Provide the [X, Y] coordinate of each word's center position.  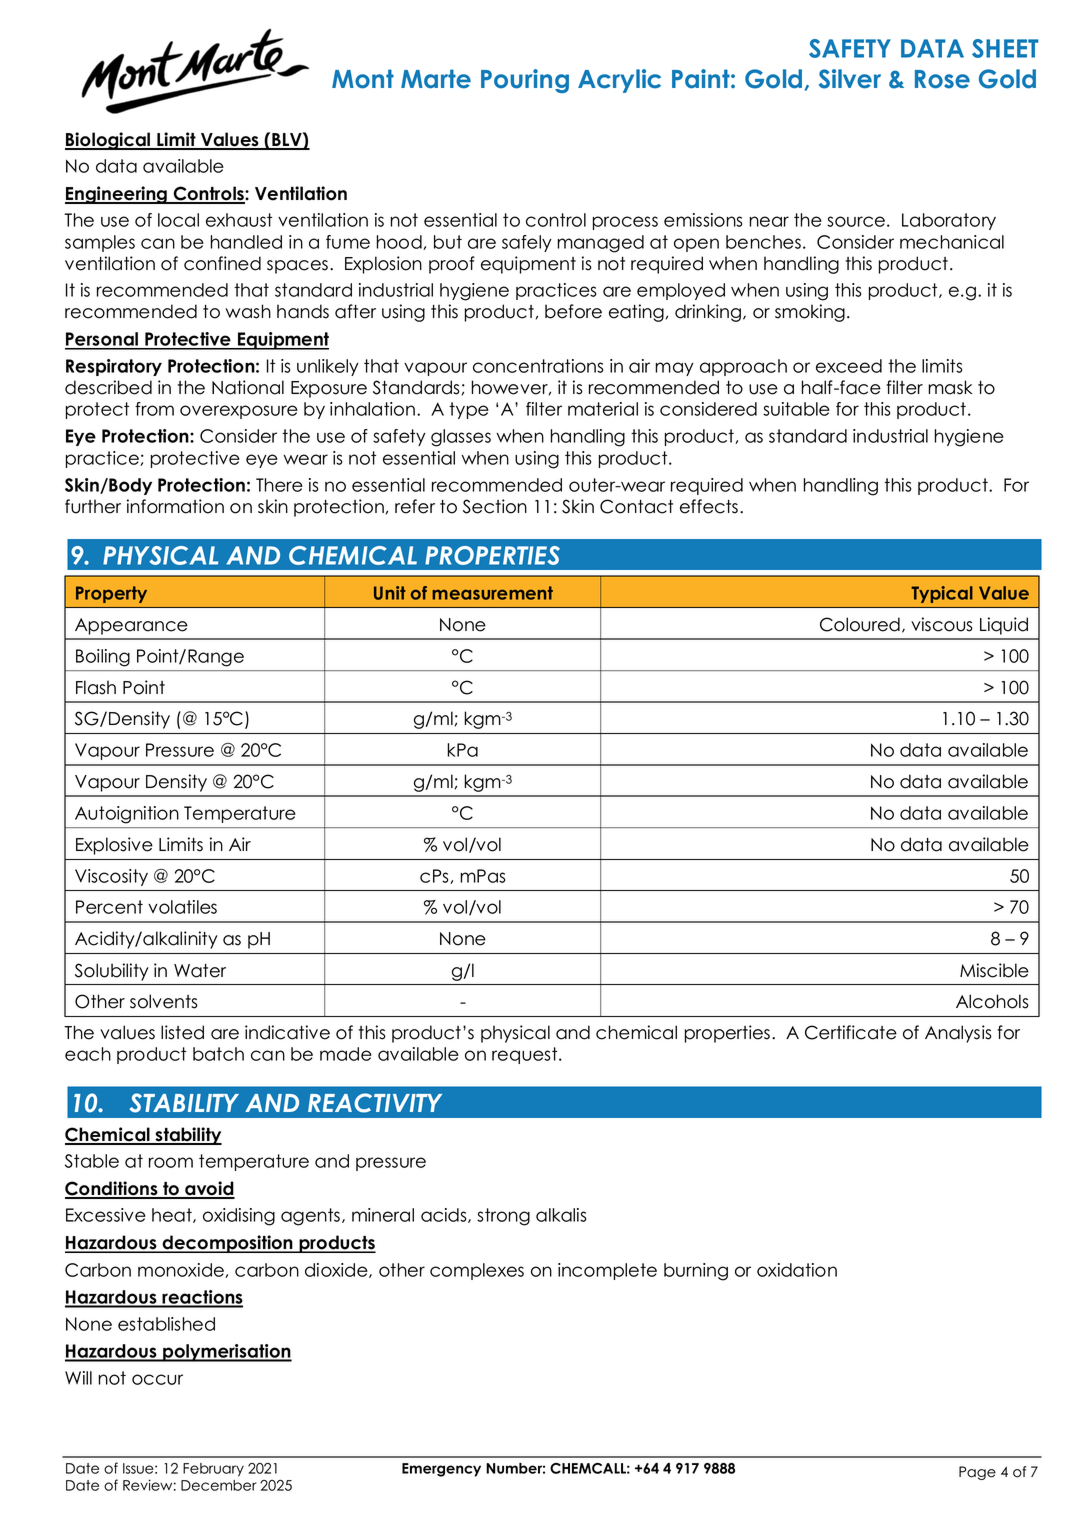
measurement [492, 593]
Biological [109, 141]
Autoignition [127, 815]
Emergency [441, 1470]
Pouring [525, 81]
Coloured [860, 624]
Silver [850, 79]
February [213, 1470]
